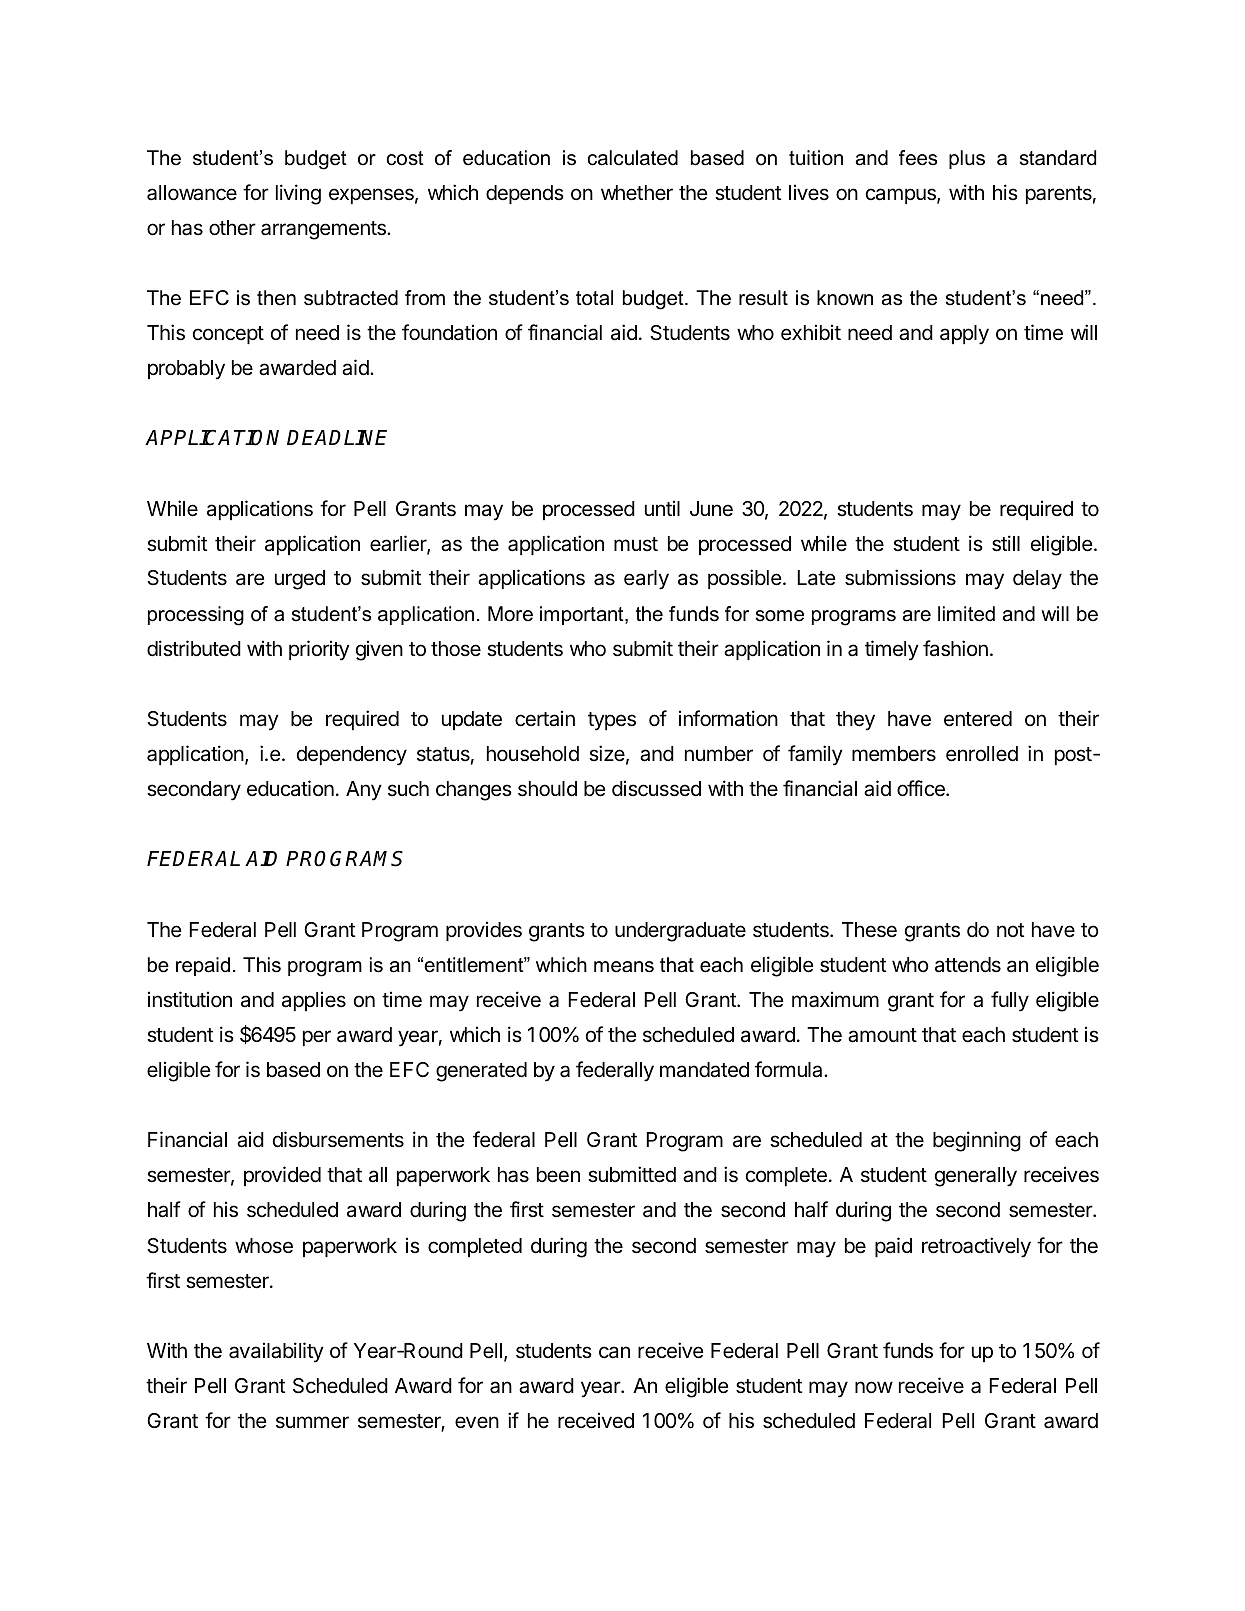 Image resolution: width=1245 pixels, height=1611 pixels. Describe the element at coordinates (968, 965) in the screenshot. I see `attends` at that location.
